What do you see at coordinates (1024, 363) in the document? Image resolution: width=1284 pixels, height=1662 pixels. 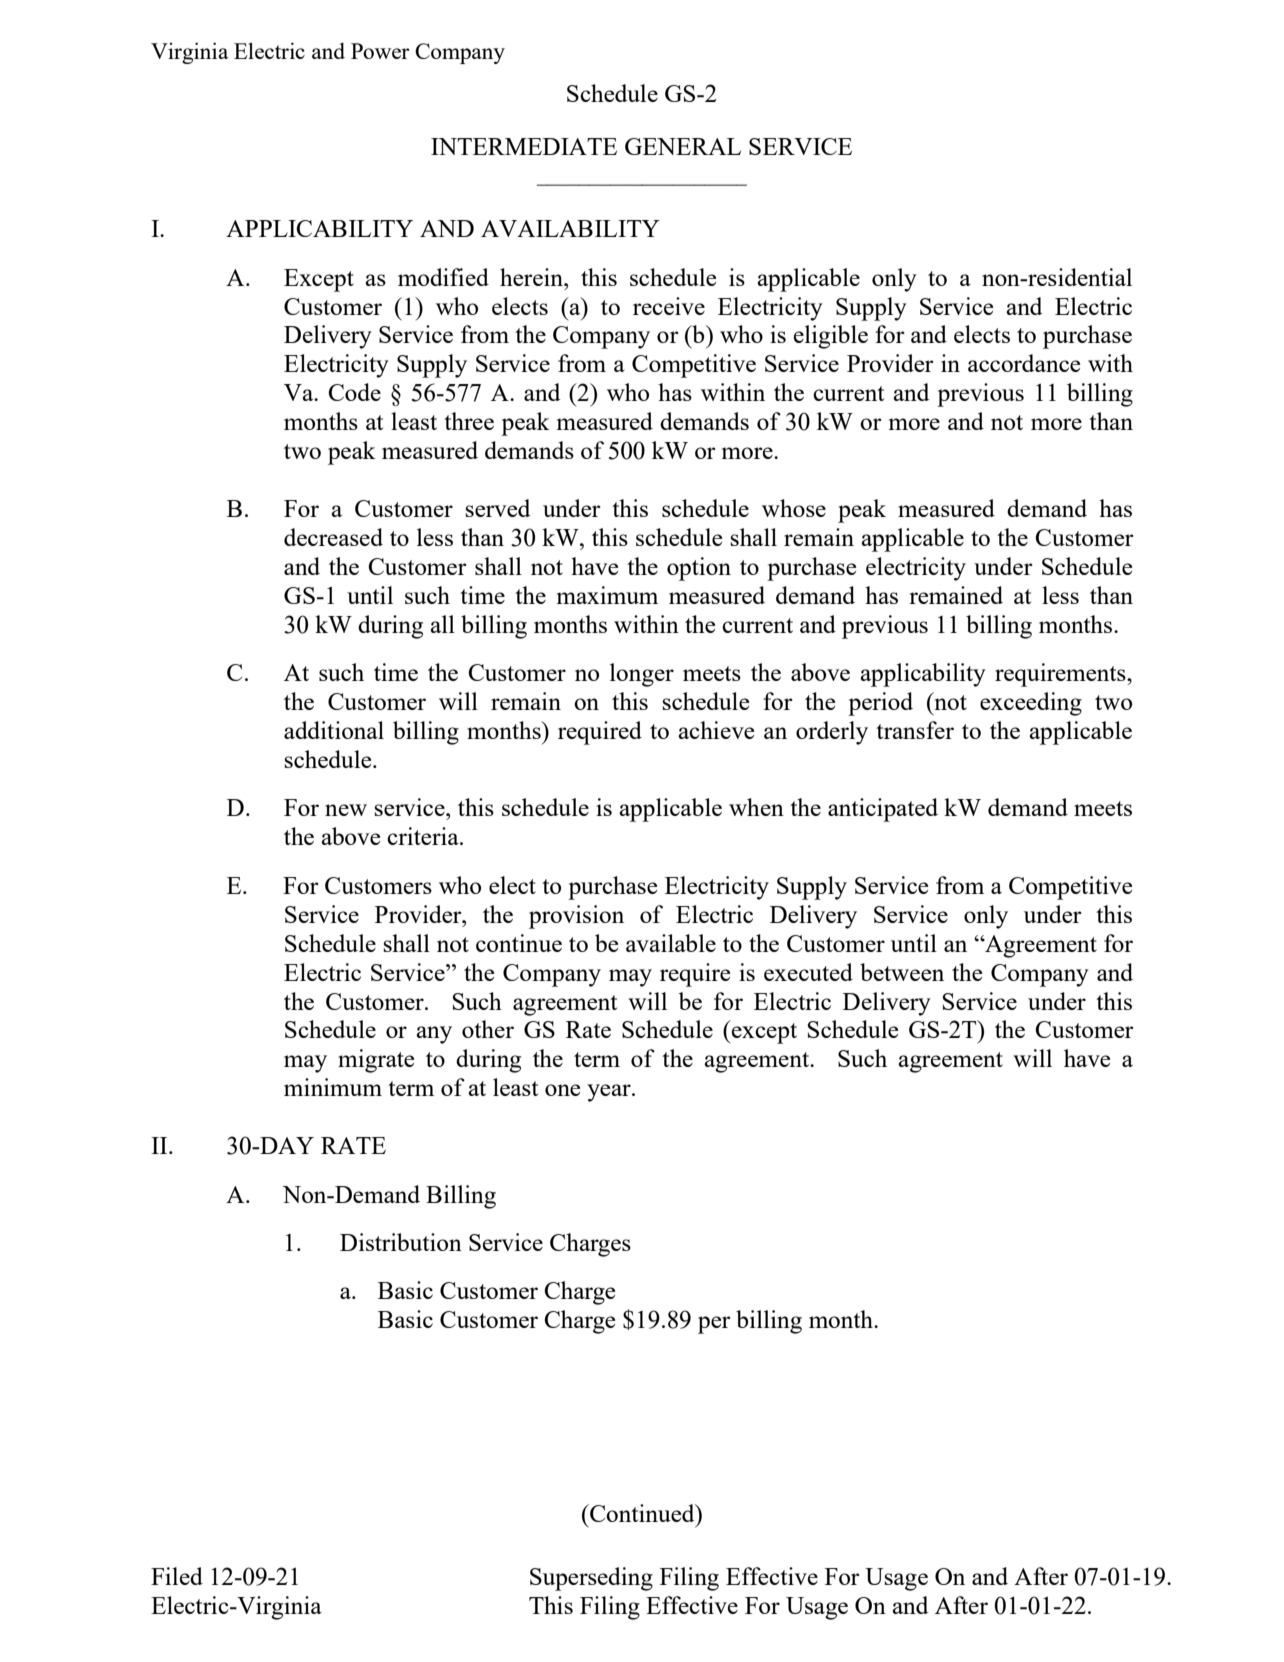 I see `accordance` at bounding box center [1024, 363].
